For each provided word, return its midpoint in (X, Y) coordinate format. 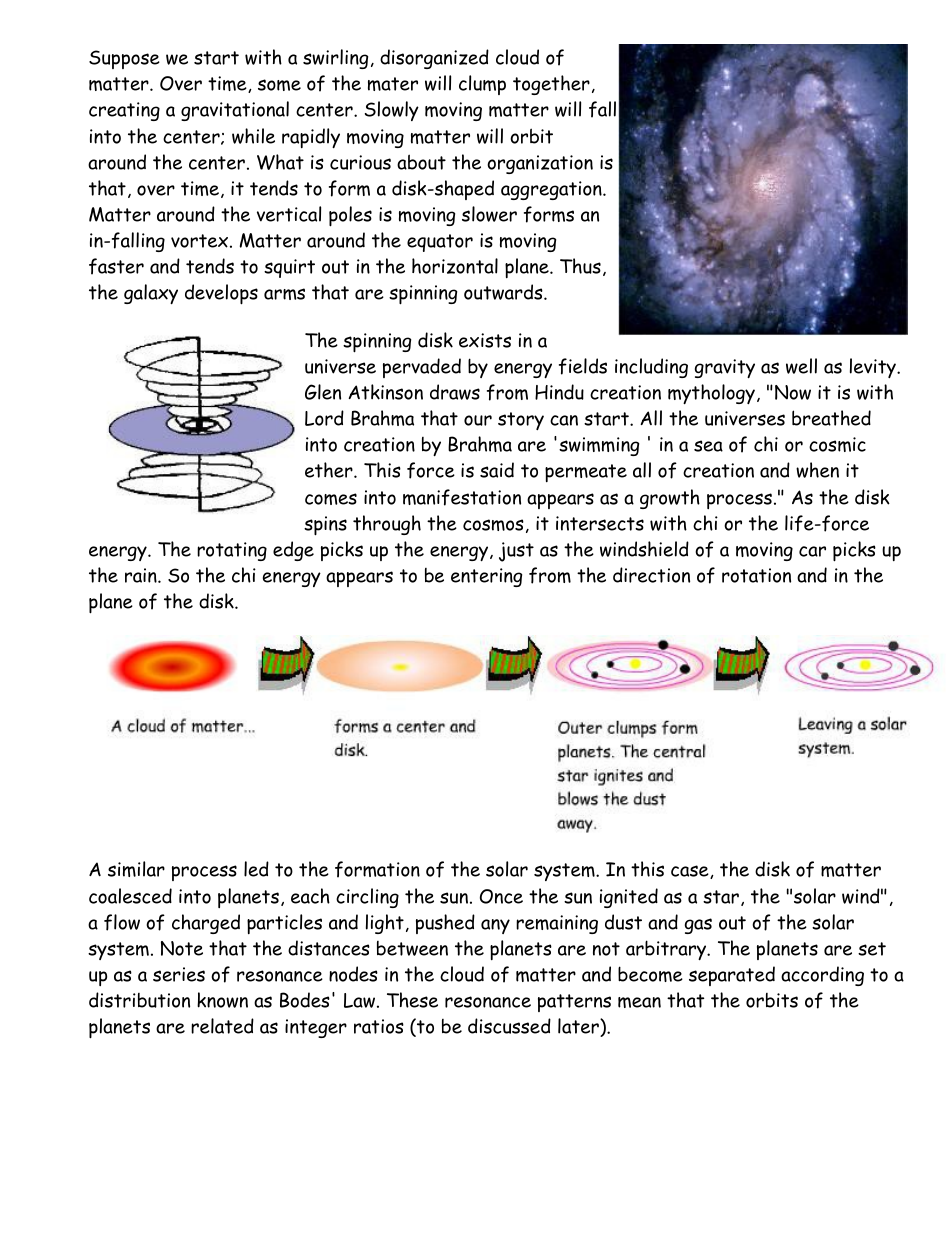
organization (540, 164)
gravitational (235, 111)
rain (142, 575)
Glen (323, 392)
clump (482, 85)
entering (486, 577)
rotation (756, 575)
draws (455, 392)
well (801, 366)
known (222, 1000)
